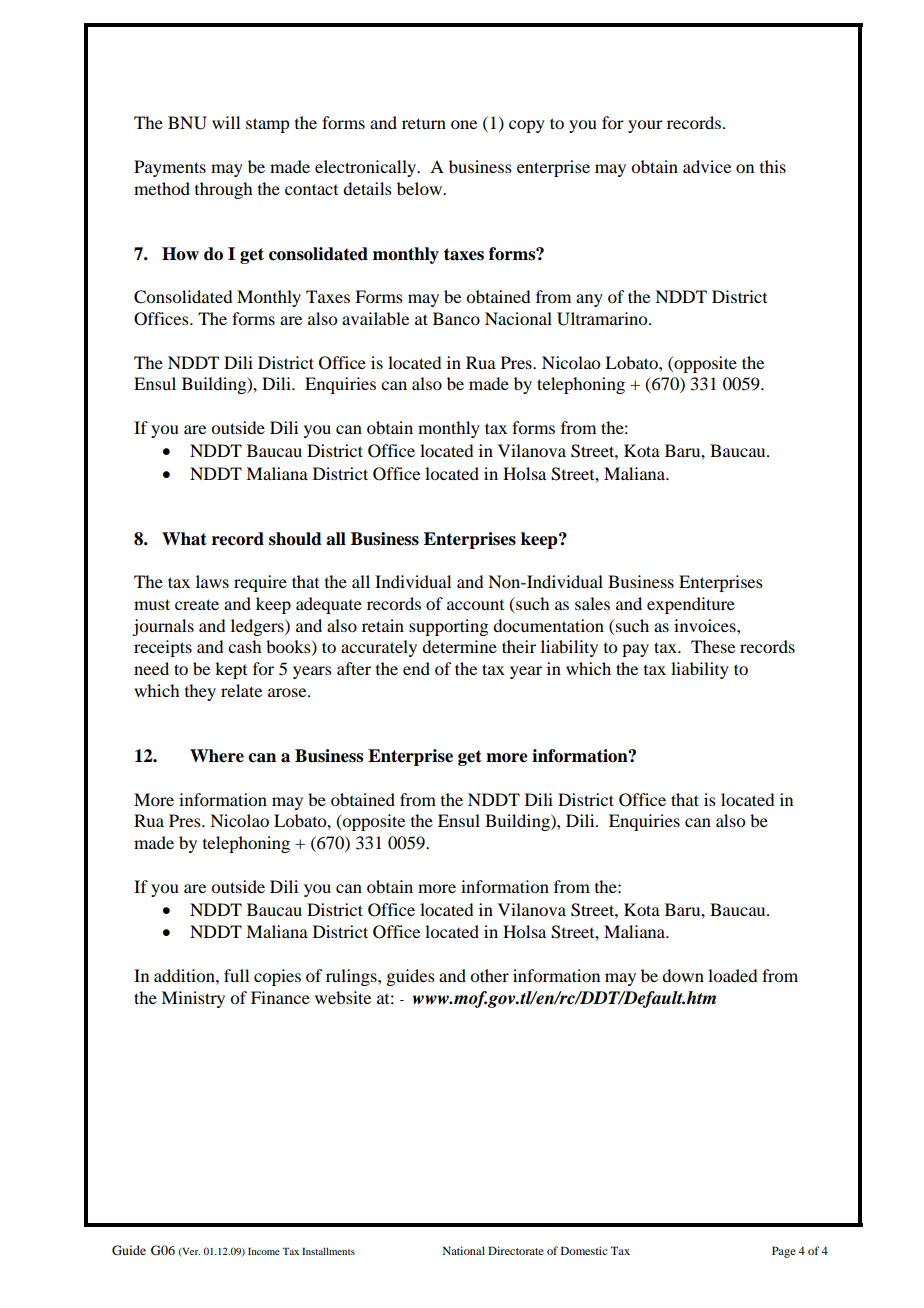 Image resolution: width=924 pixels, height=1308 pixels. What do you see at coordinates (732, 975) in the screenshot?
I see `loaded` at bounding box center [732, 975].
